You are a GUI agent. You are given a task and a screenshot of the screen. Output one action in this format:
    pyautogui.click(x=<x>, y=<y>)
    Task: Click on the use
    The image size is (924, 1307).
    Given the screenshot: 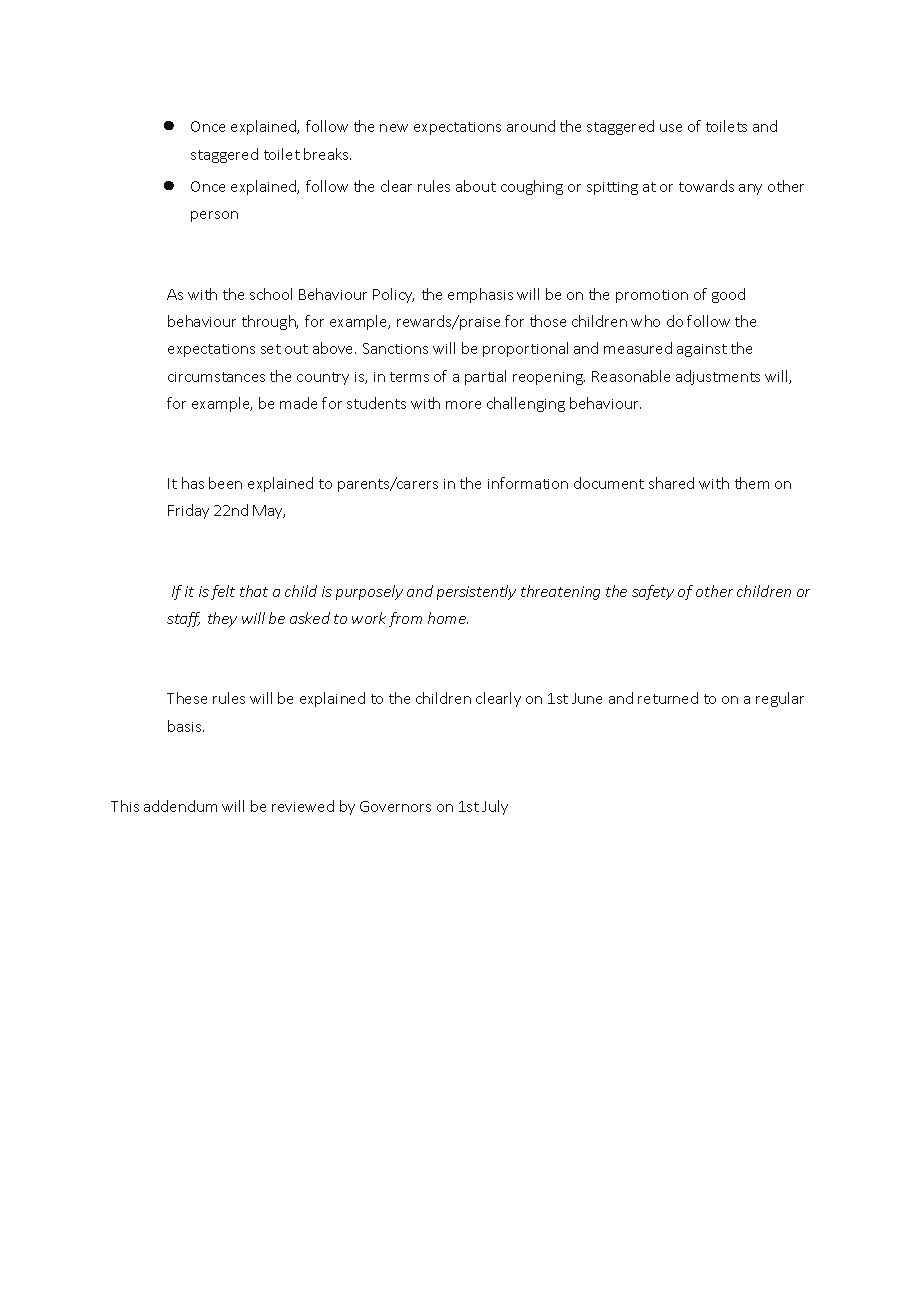 What is the action you would take?
    pyautogui.click(x=671, y=128)
